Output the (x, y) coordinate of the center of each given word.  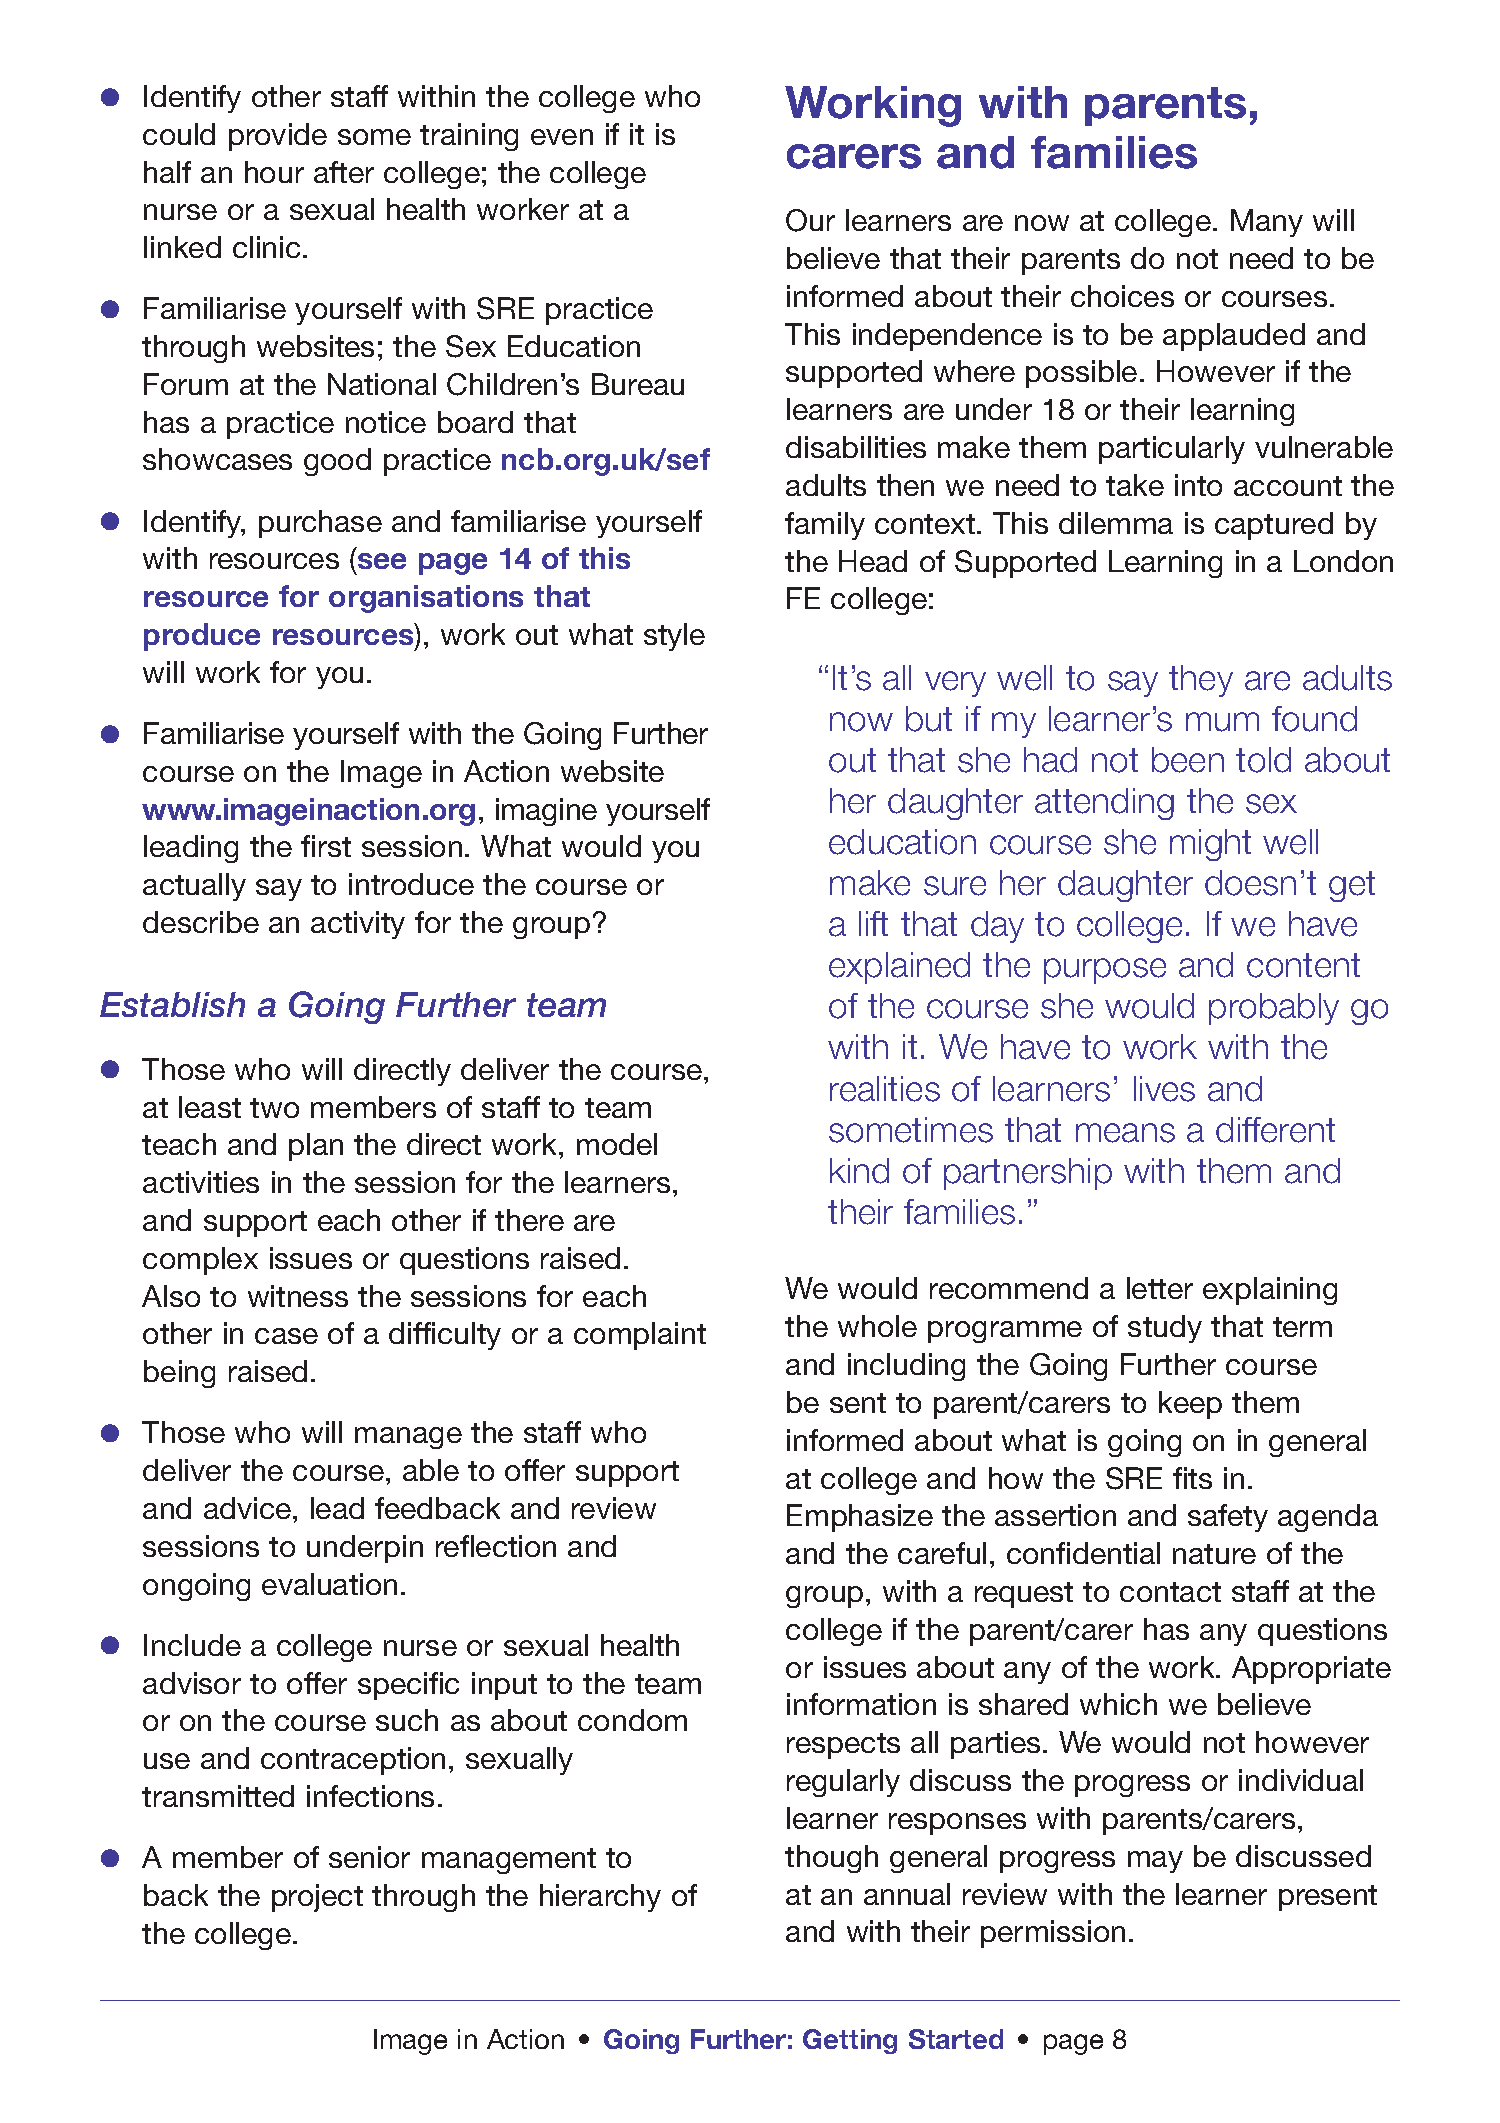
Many (1267, 223)
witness (298, 1296)
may (1155, 1862)
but (929, 719)
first (326, 846)
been (1188, 760)
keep (1190, 1405)
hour (274, 172)
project (317, 1898)
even (562, 137)
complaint (640, 1336)
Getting (850, 2041)
